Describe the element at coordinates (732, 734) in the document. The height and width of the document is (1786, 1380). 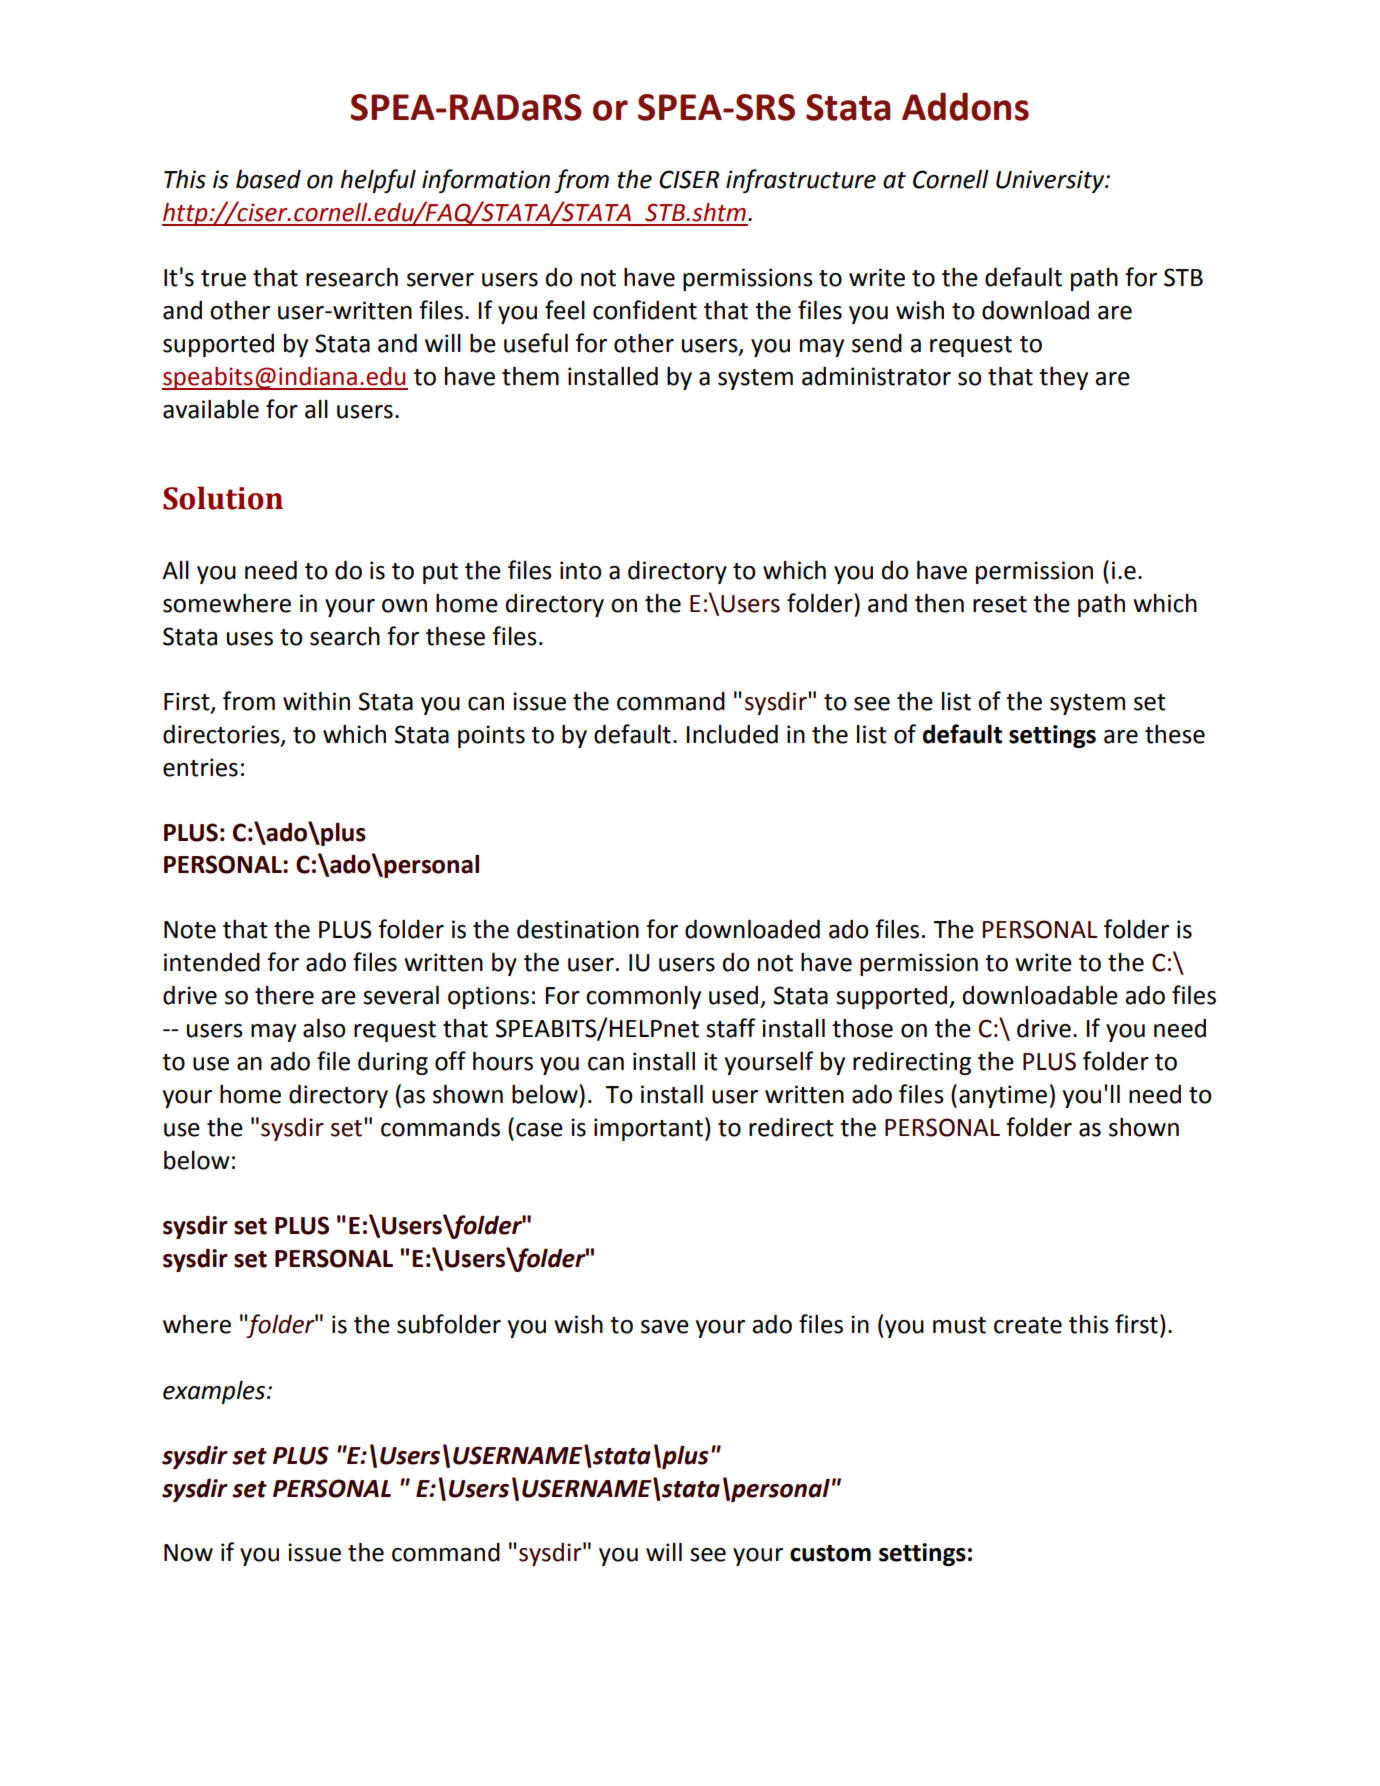
I see `Included` at that location.
